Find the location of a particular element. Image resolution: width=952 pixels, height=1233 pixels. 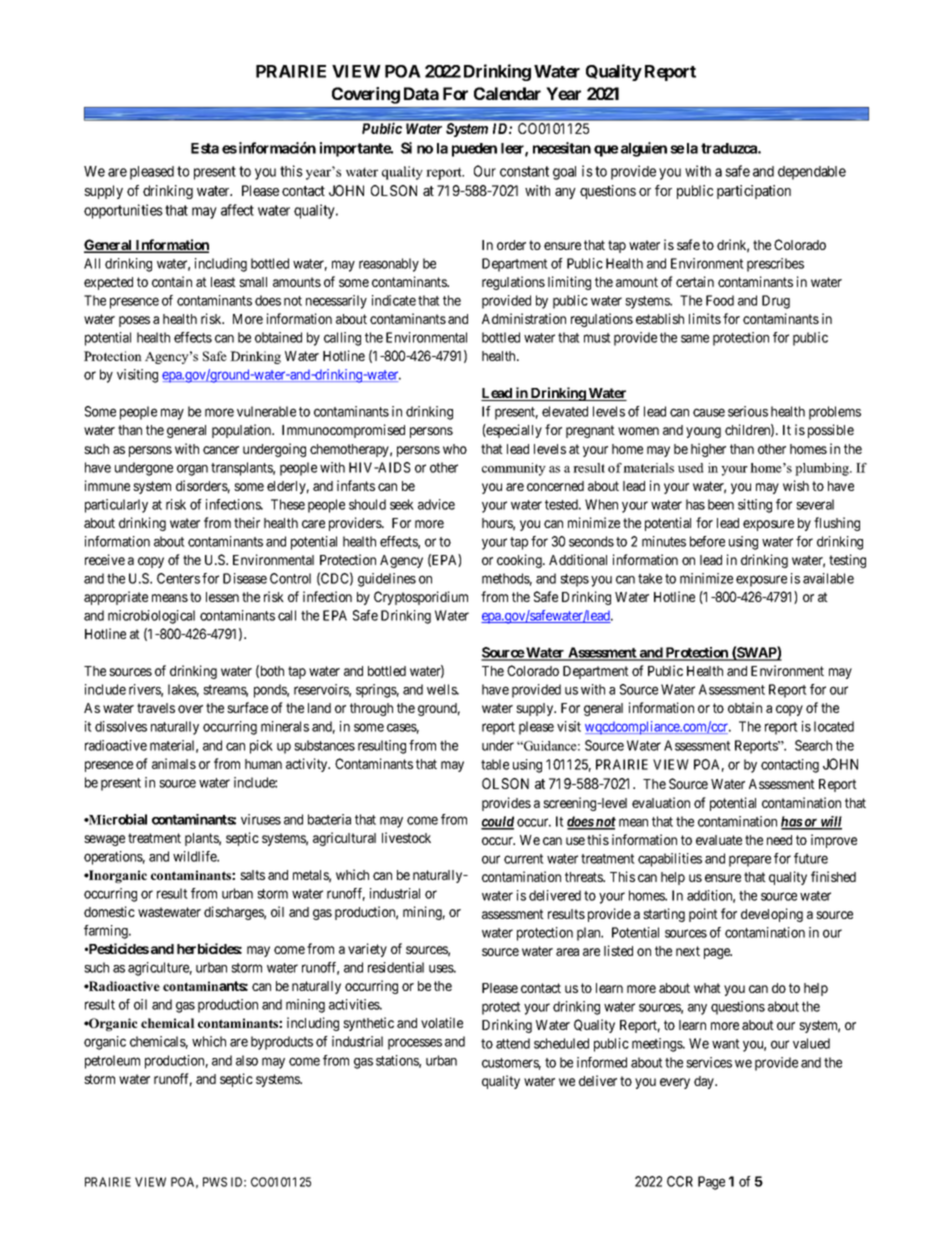

who is located at coordinates (455, 449).
